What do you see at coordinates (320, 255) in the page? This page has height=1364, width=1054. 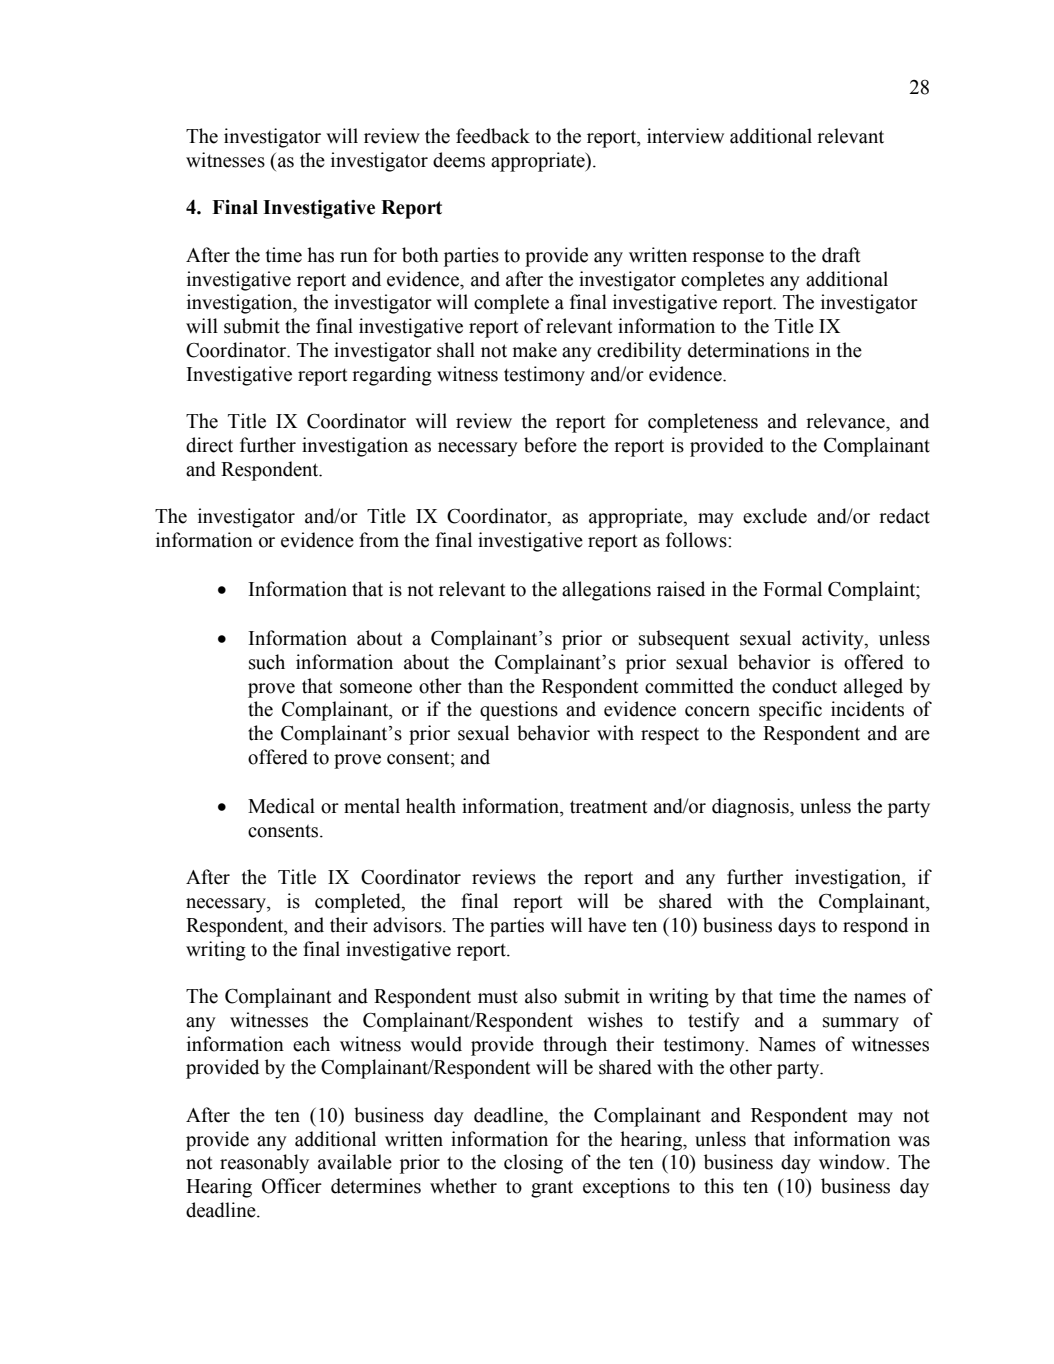 I see `has` at bounding box center [320, 255].
